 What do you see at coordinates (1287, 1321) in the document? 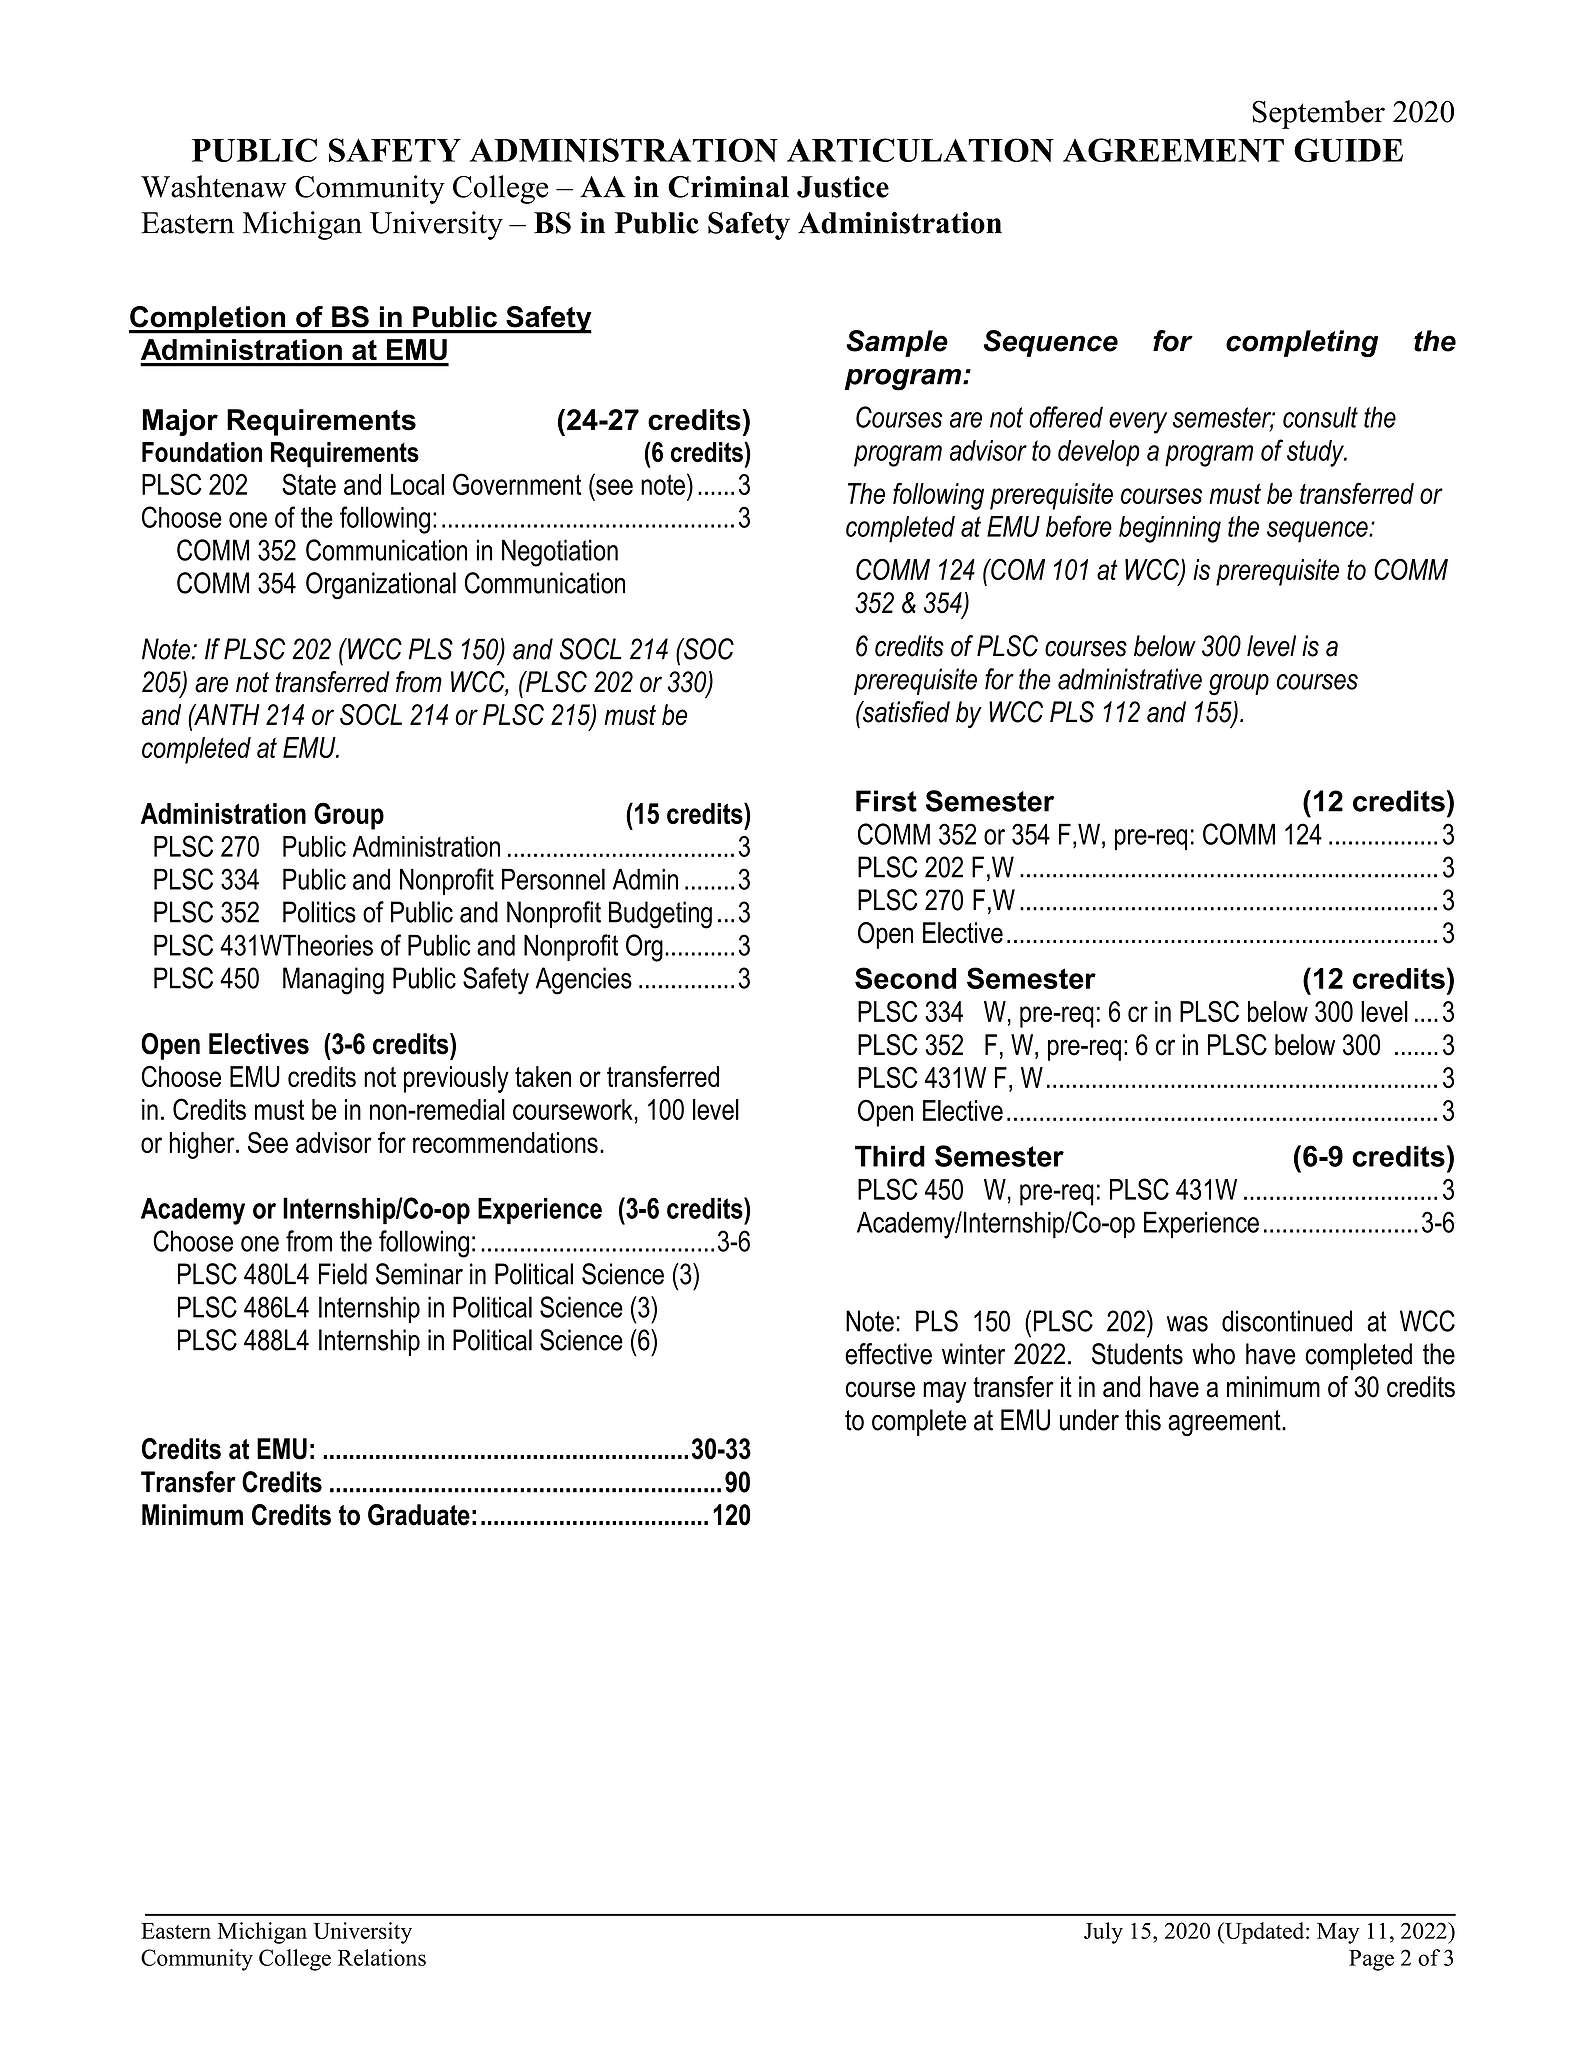
I see `discontinued` at bounding box center [1287, 1321].
